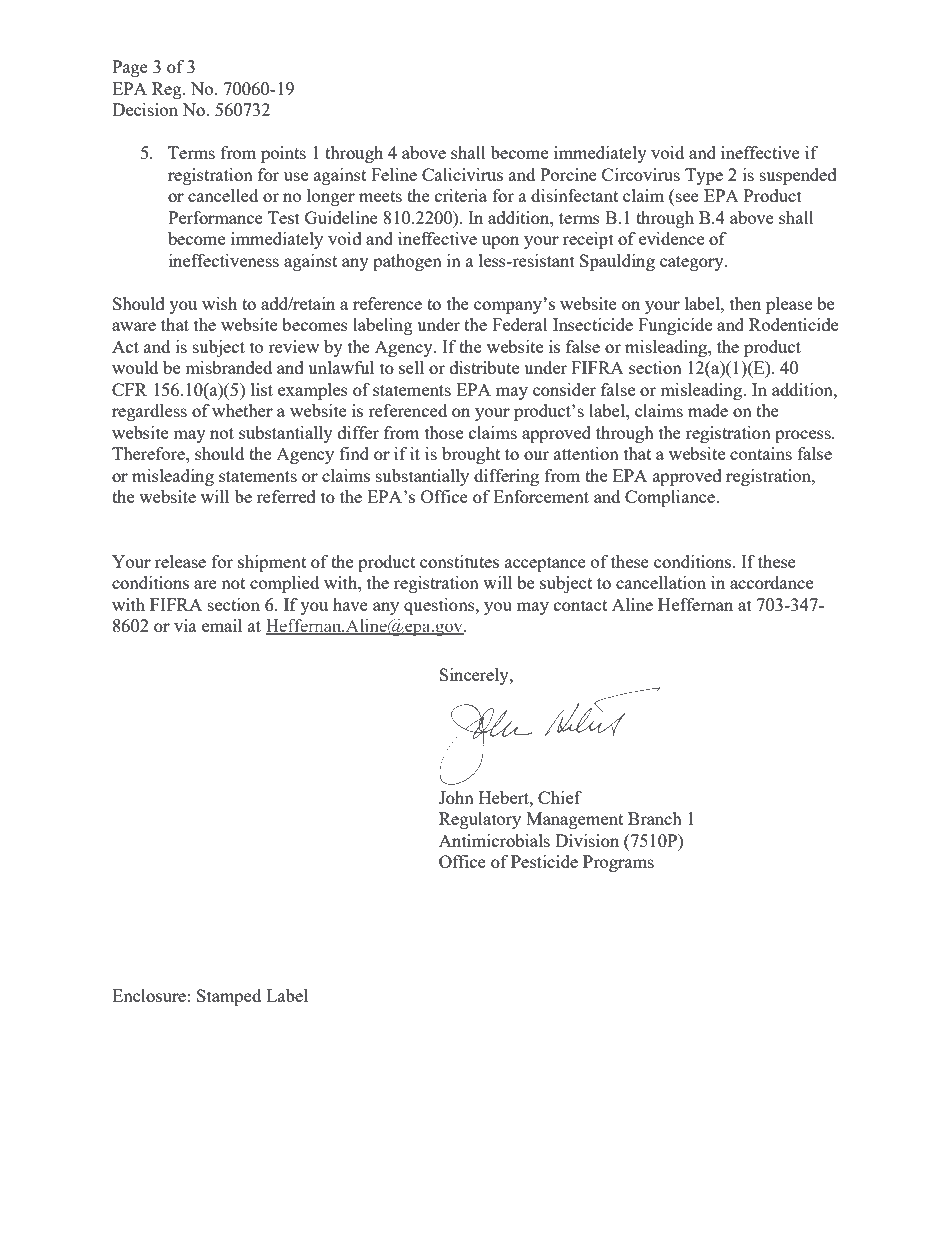  Describe the element at coordinates (771, 582) in the screenshot. I see `accordance` at that location.
